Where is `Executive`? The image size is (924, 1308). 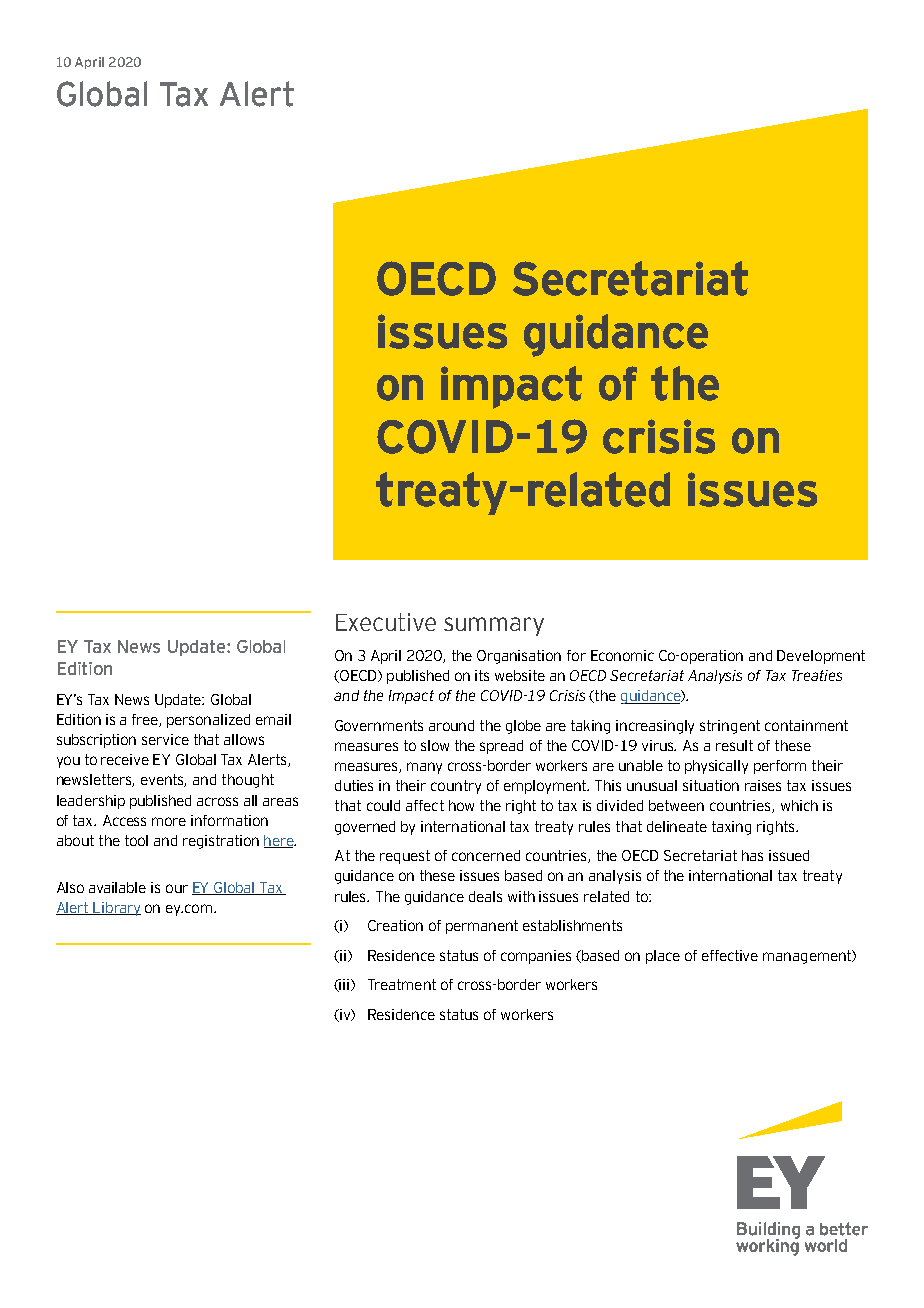
Executive is located at coordinates (386, 622).
